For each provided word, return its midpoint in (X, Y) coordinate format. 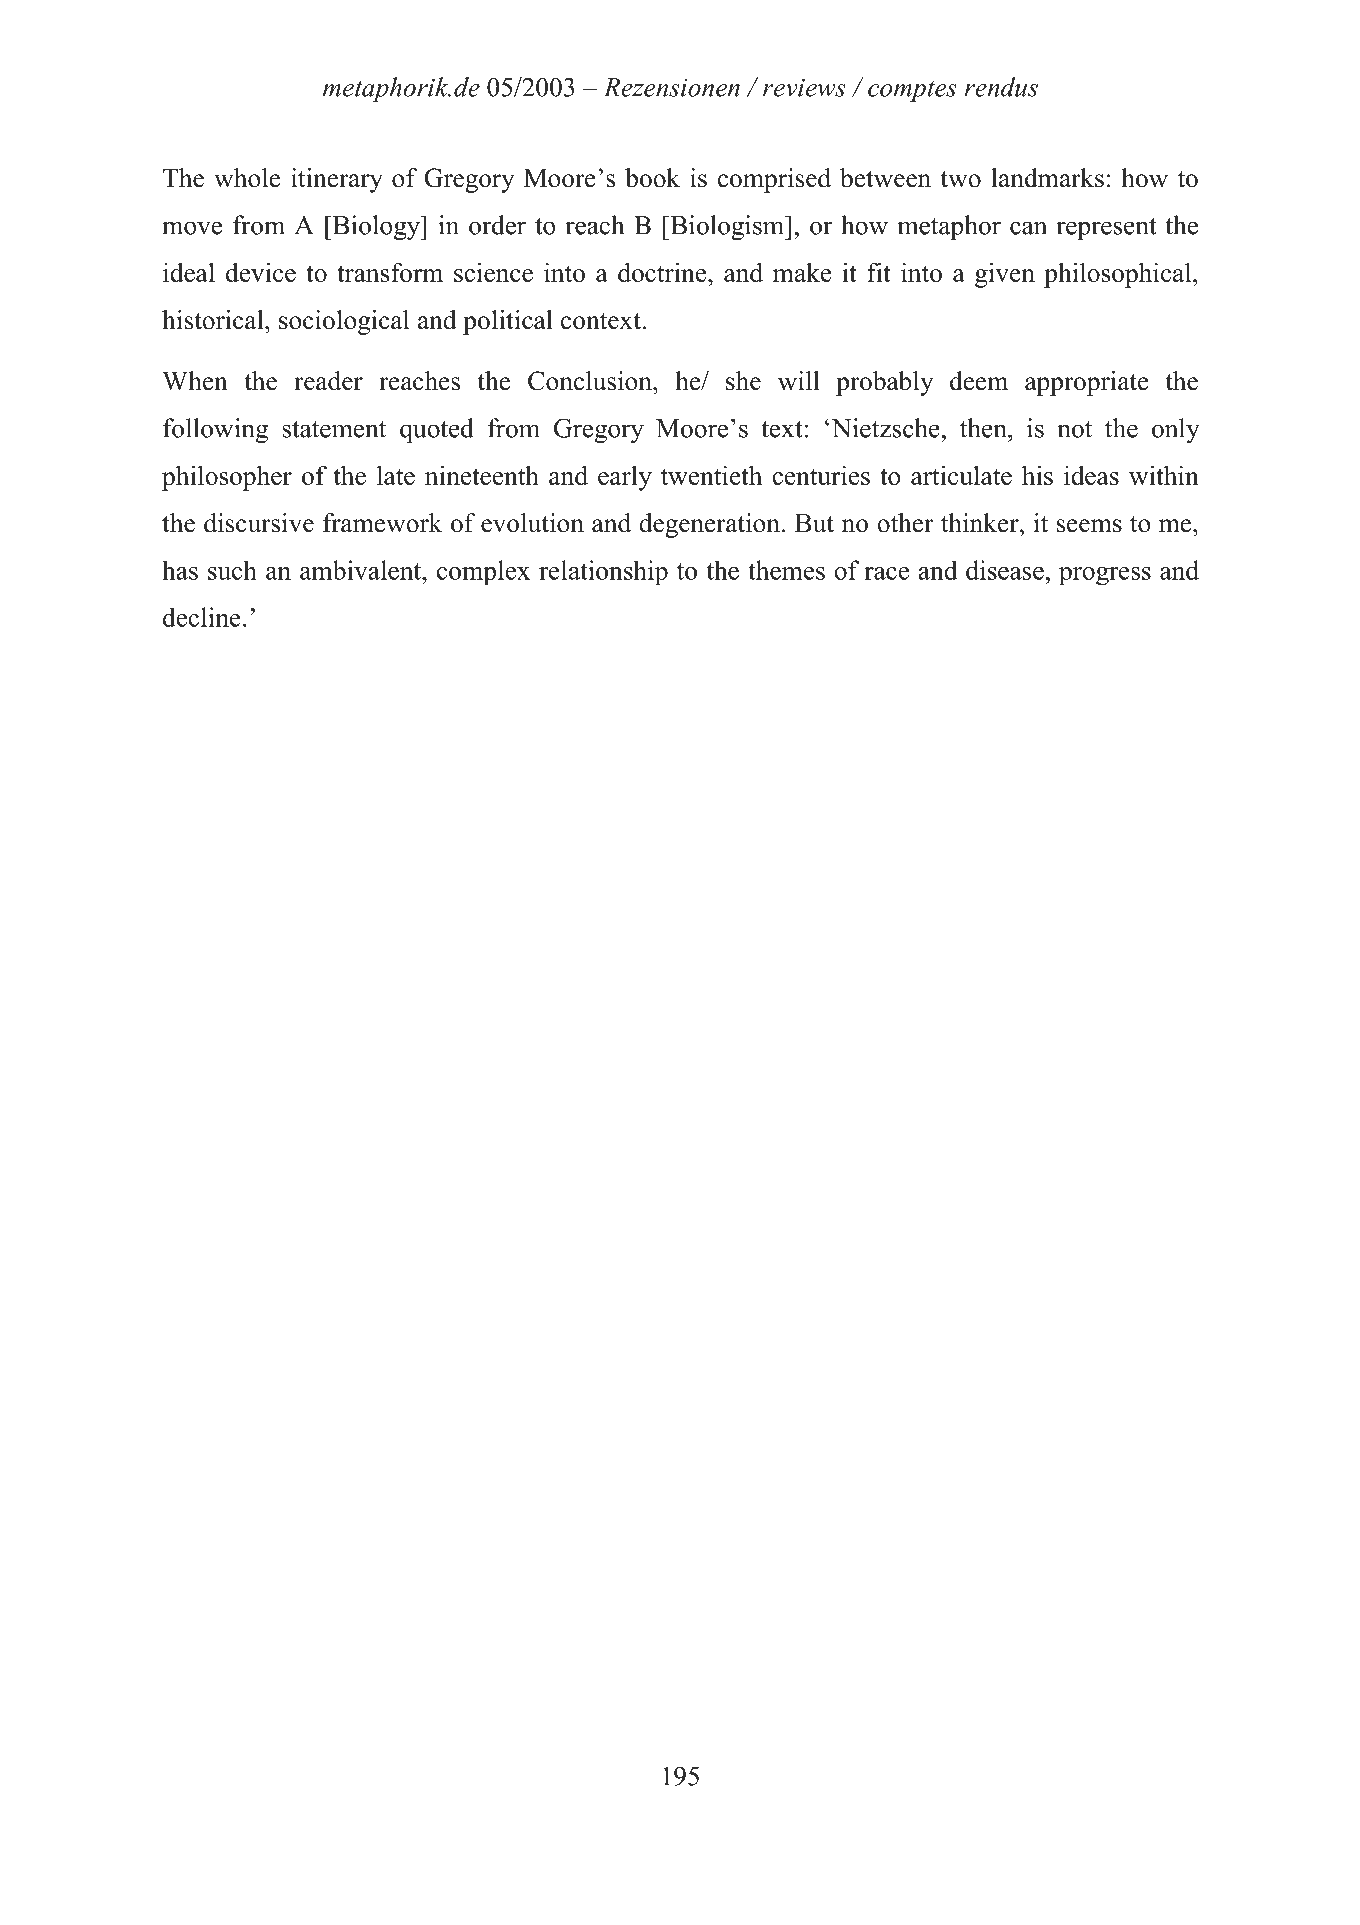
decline (202, 617)
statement (334, 429)
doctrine (663, 272)
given (1005, 275)
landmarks (1047, 178)
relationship (603, 573)
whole (247, 178)
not (1074, 429)
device (261, 272)
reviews (804, 88)
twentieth (711, 475)
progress (1105, 576)
